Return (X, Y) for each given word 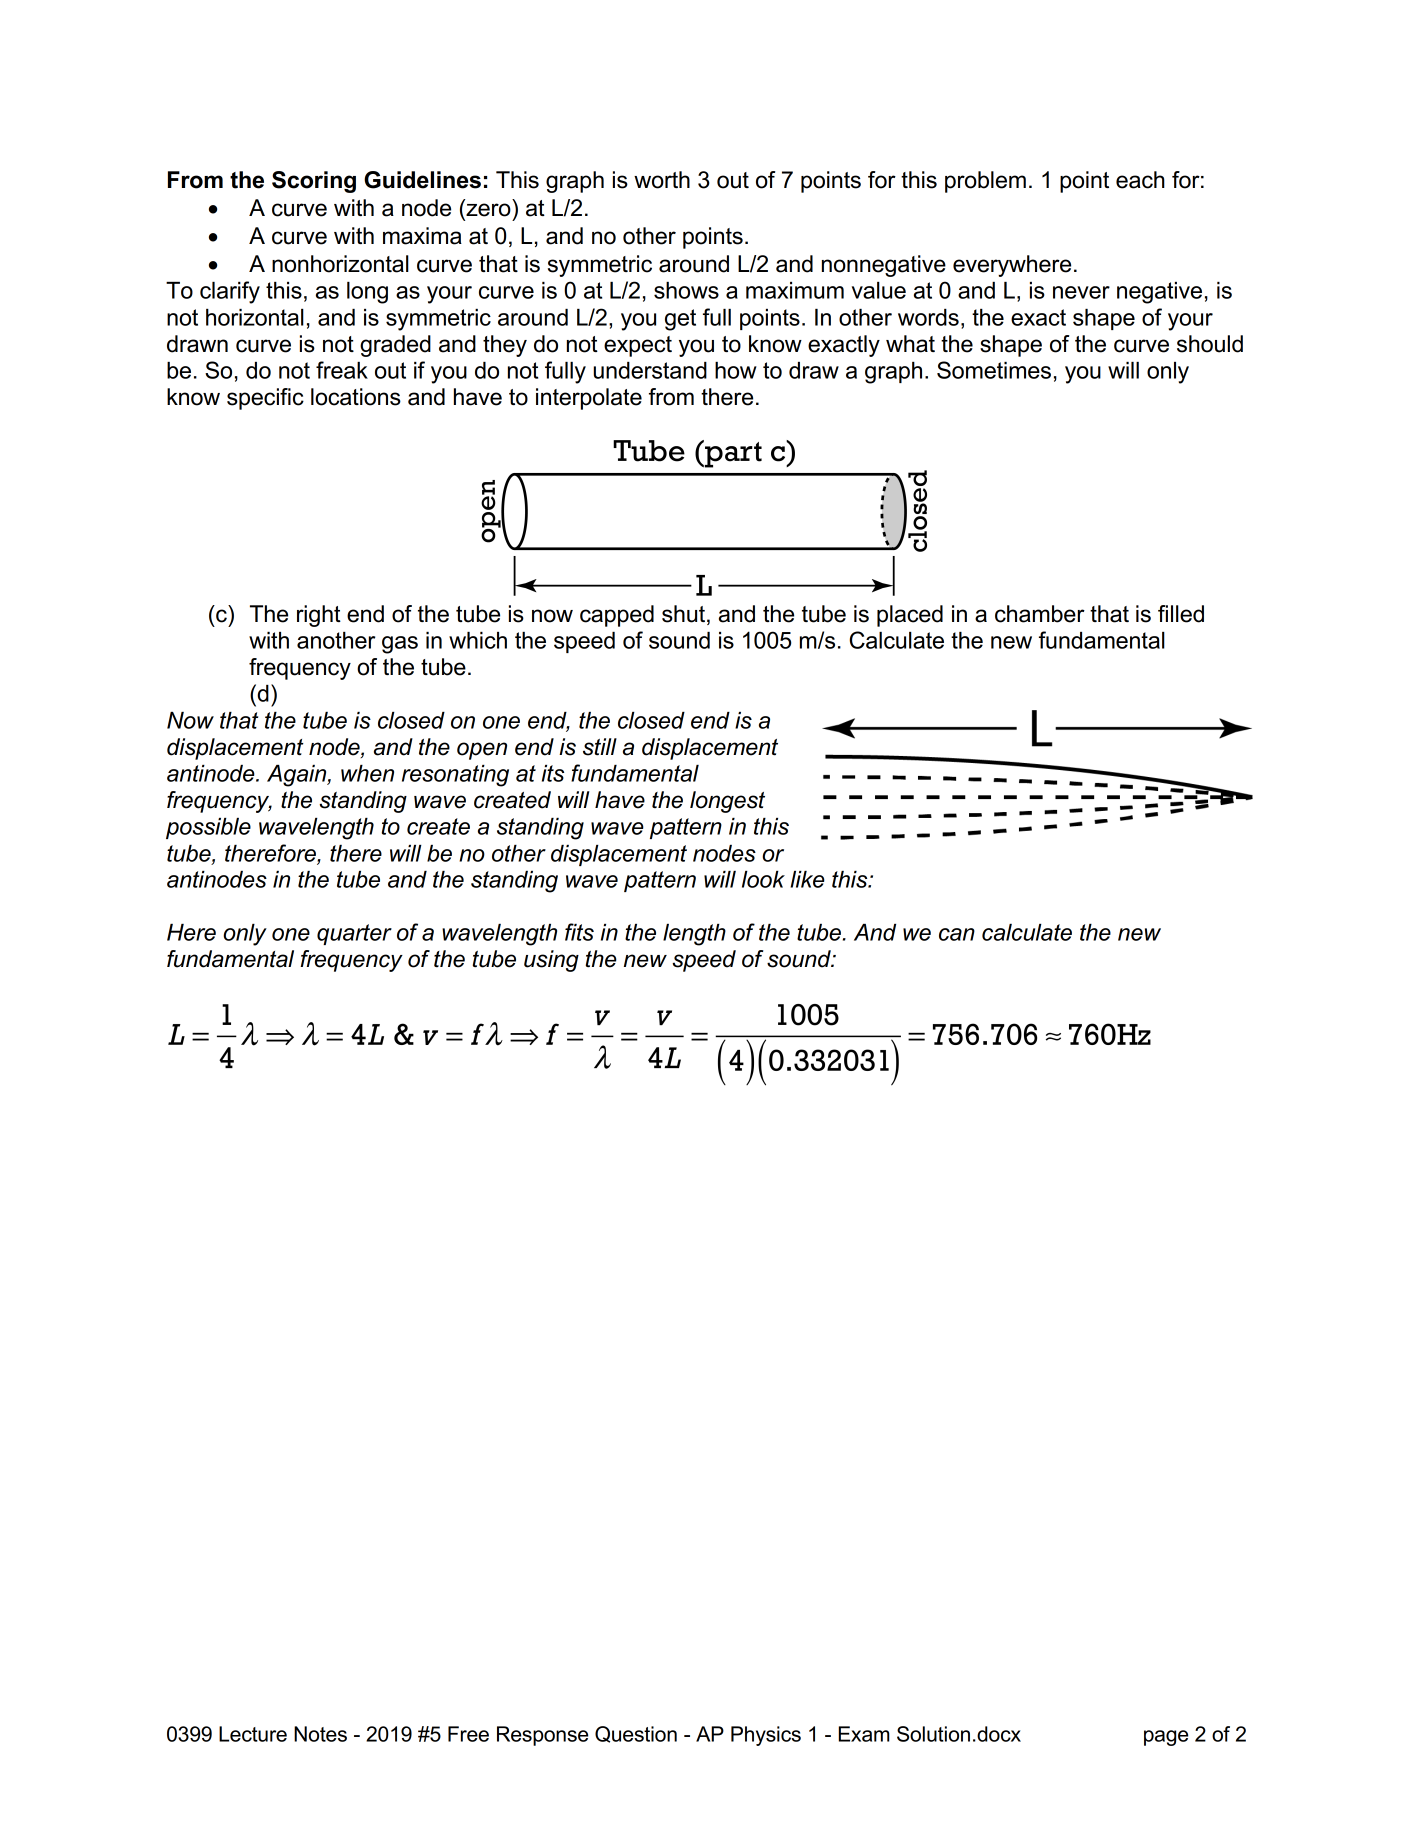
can (957, 934)
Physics (766, 1736)
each (1140, 180)
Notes (320, 1734)
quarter (354, 934)
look (763, 879)
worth (662, 180)
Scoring (314, 182)
